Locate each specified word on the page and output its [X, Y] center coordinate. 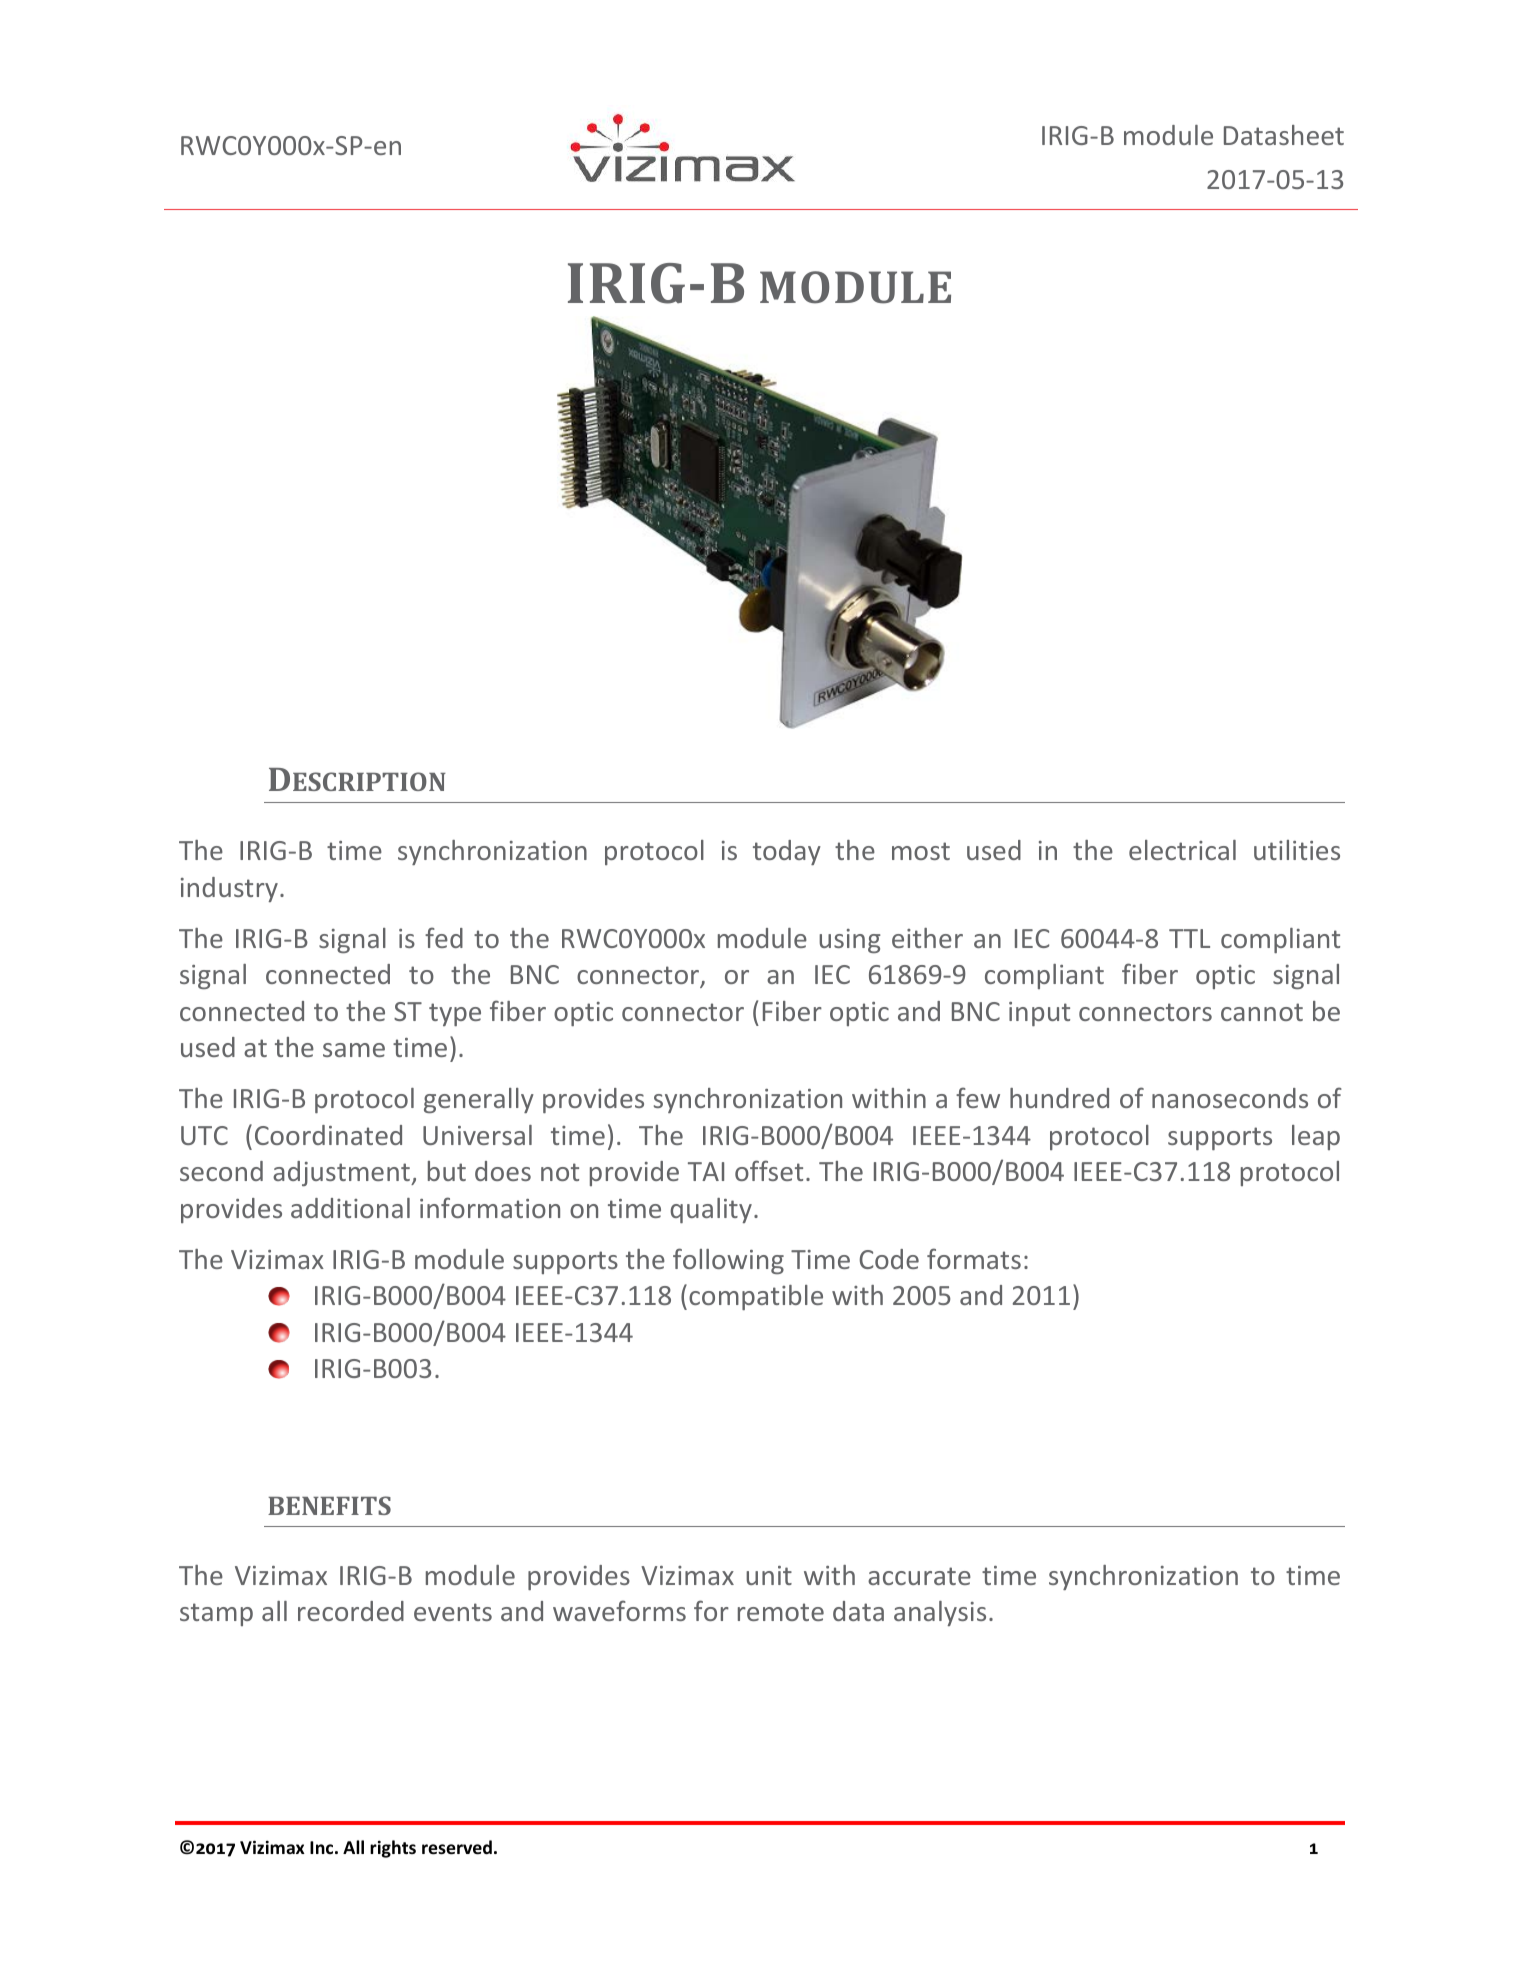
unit [769, 1575]
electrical [1182, 850]
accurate [919, 1576]
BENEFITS [329, 1505]
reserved [457, 1847]
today [787, 852]
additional [350, 1208]
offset [769, 1170]
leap [1316, 1137]
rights [393, 1849]
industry [229, 889]
